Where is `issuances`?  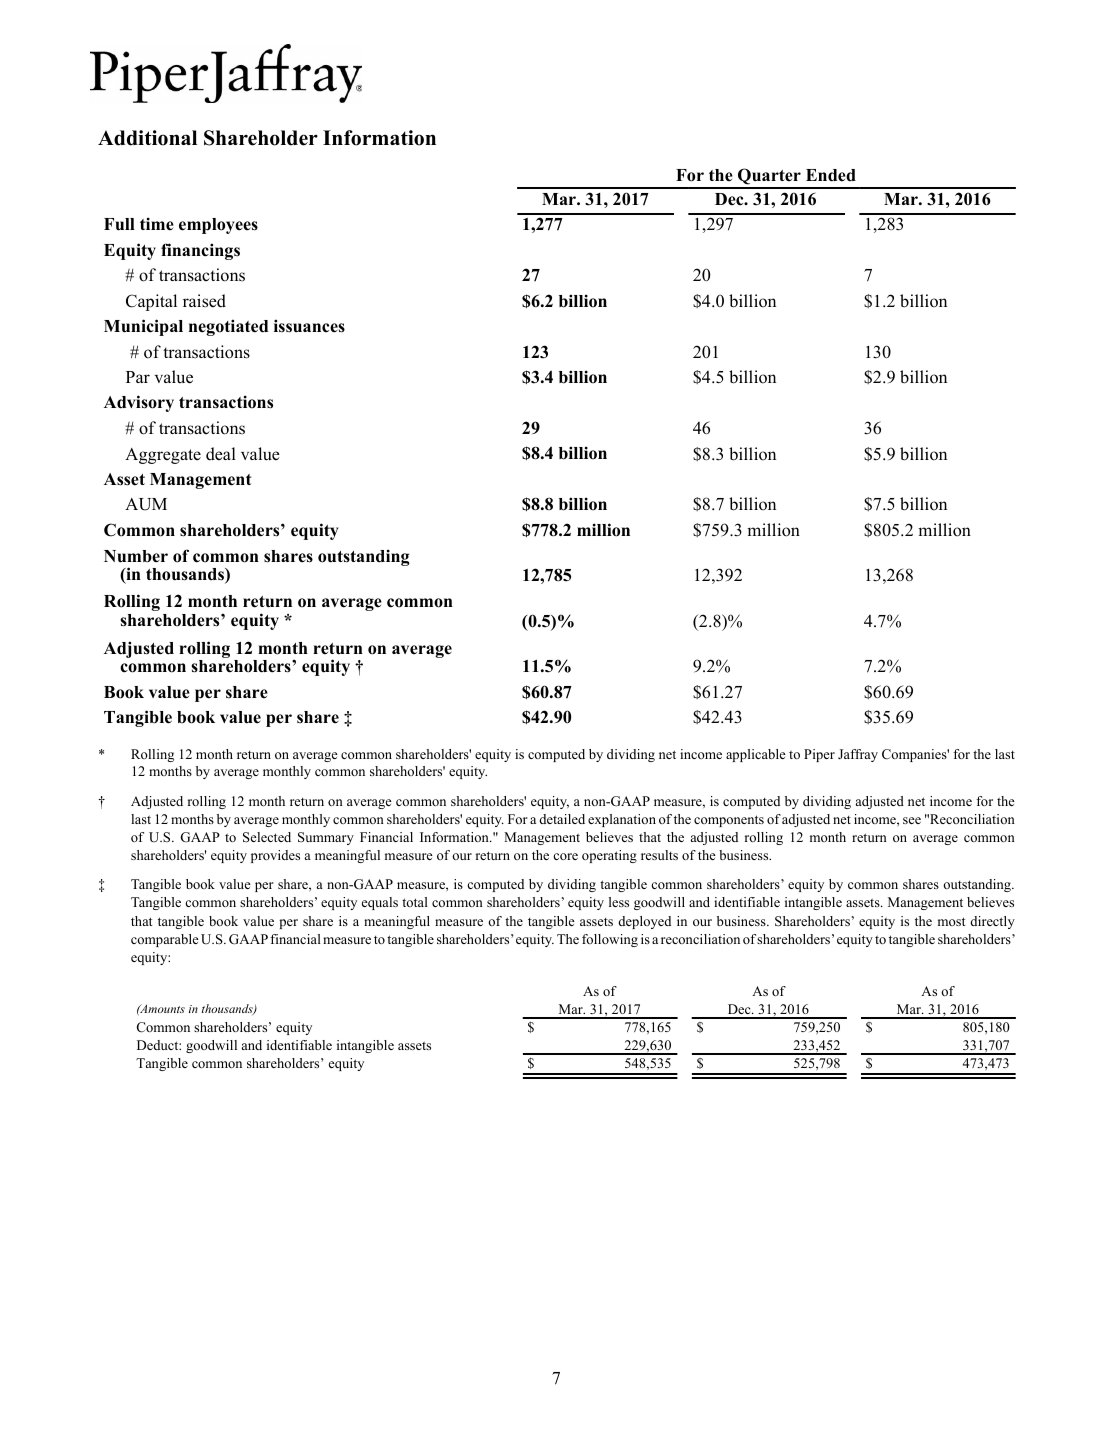 issuances is located at coordinates (309, 326).
